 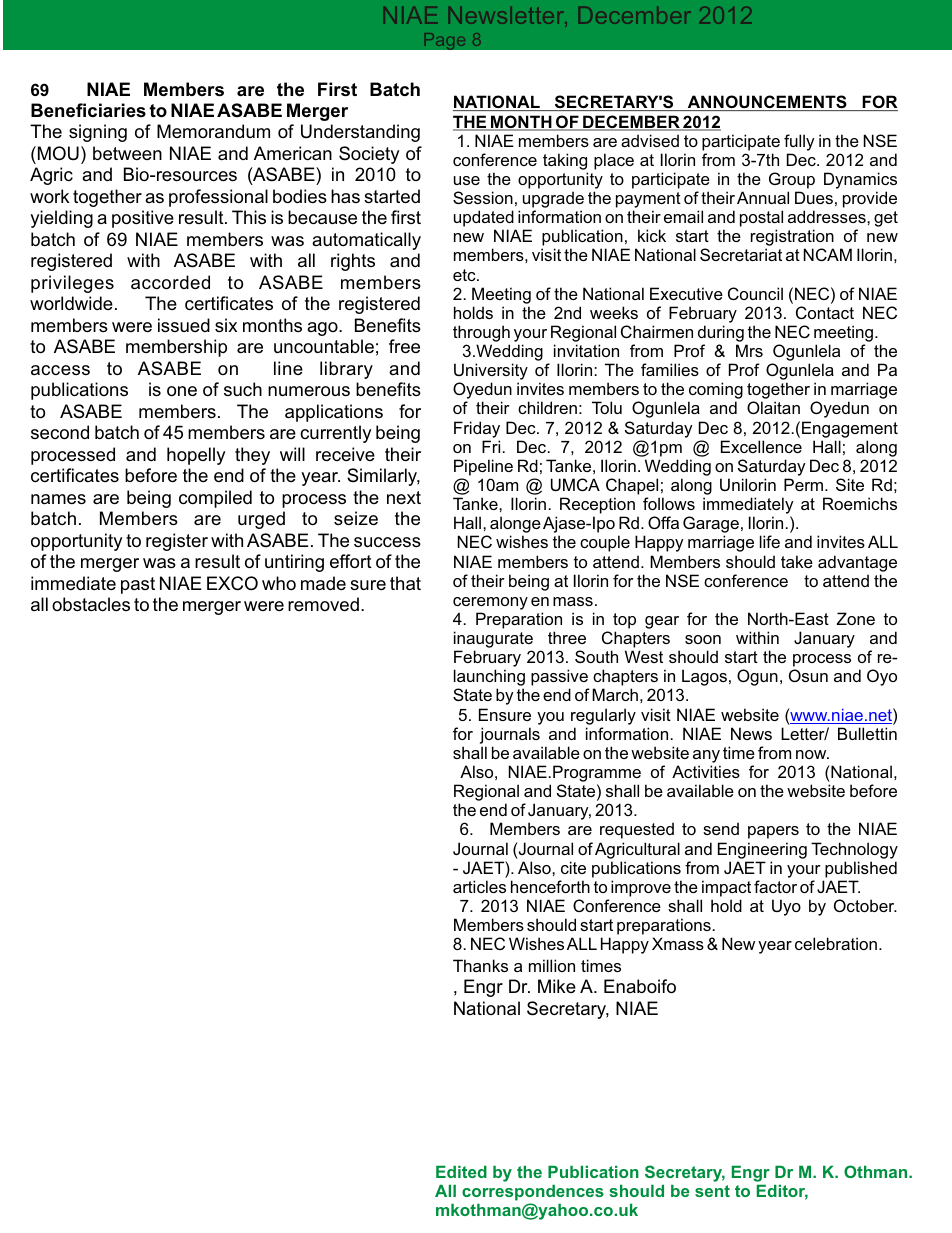 What do you see at coordinates (215, 499) in the image?
I see `compiled` at bounding box center [215, 499].
